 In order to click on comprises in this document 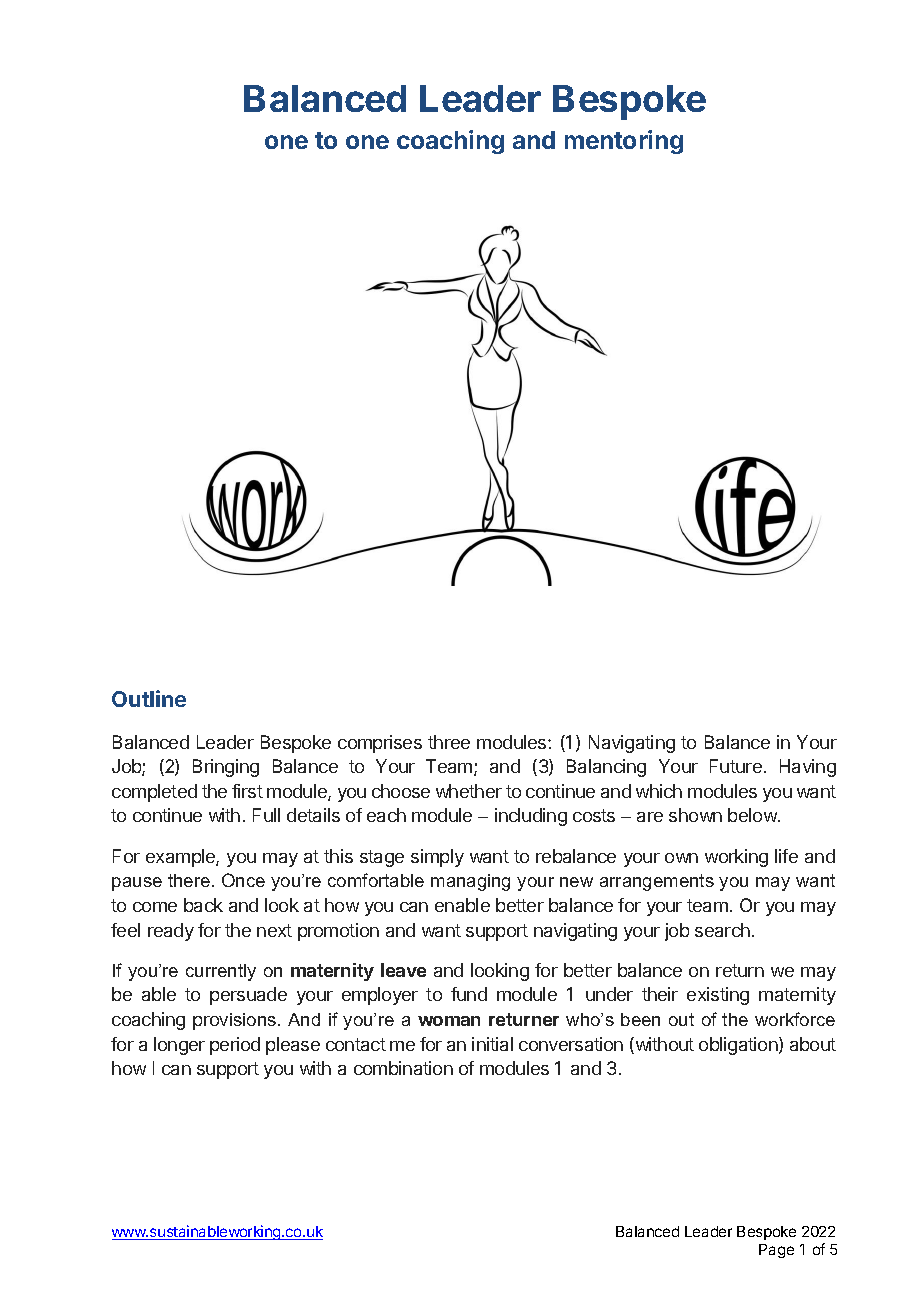, I will do `click(380, 744)`.
